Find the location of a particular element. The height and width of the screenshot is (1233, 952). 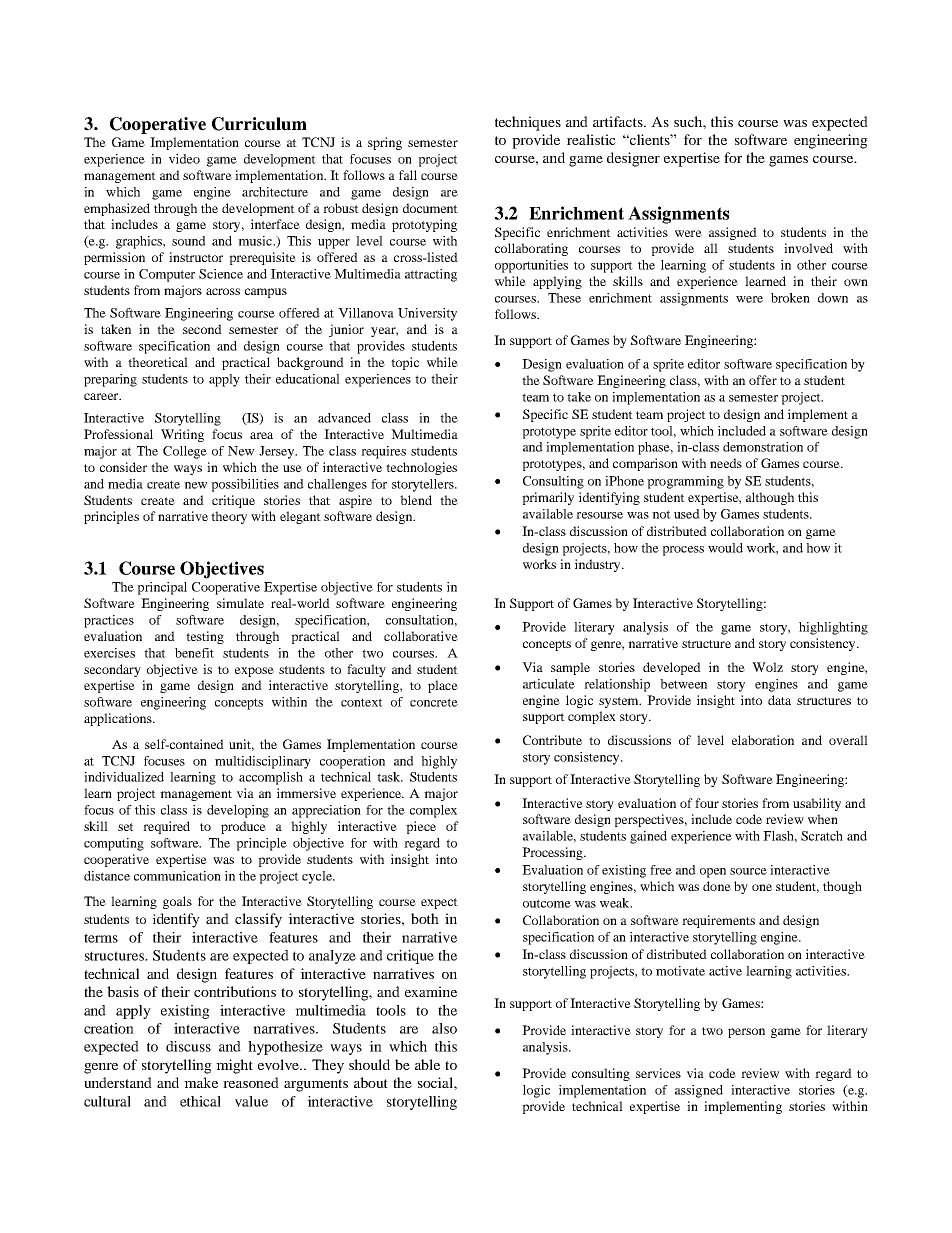

artifacts is located at coordinates (619, 121).
